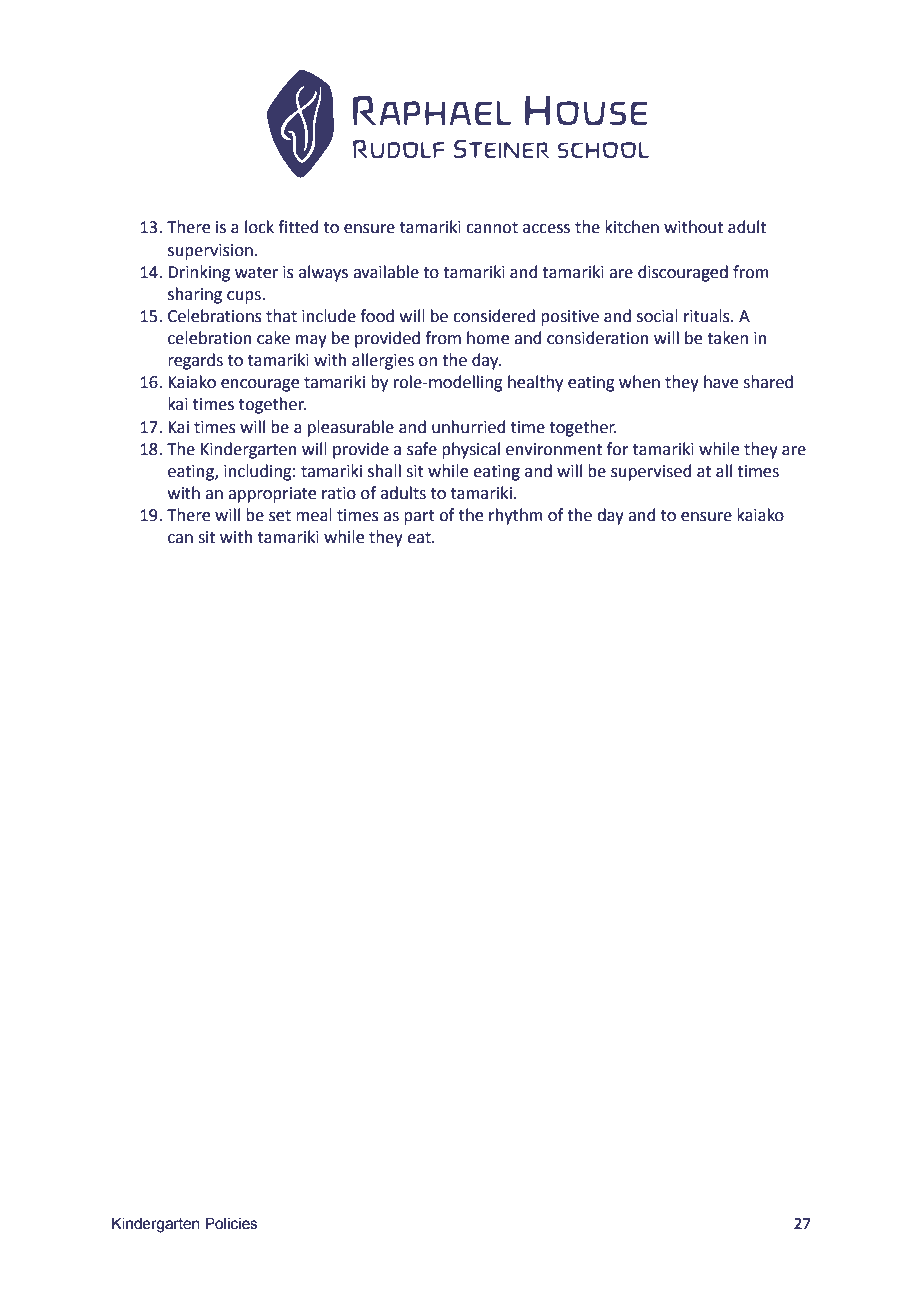 Image resolution: width=924 pixels, height=1307 pixels. Describe the element at coordinates (272, 495) in the image. I see `appropriate` at that location.
